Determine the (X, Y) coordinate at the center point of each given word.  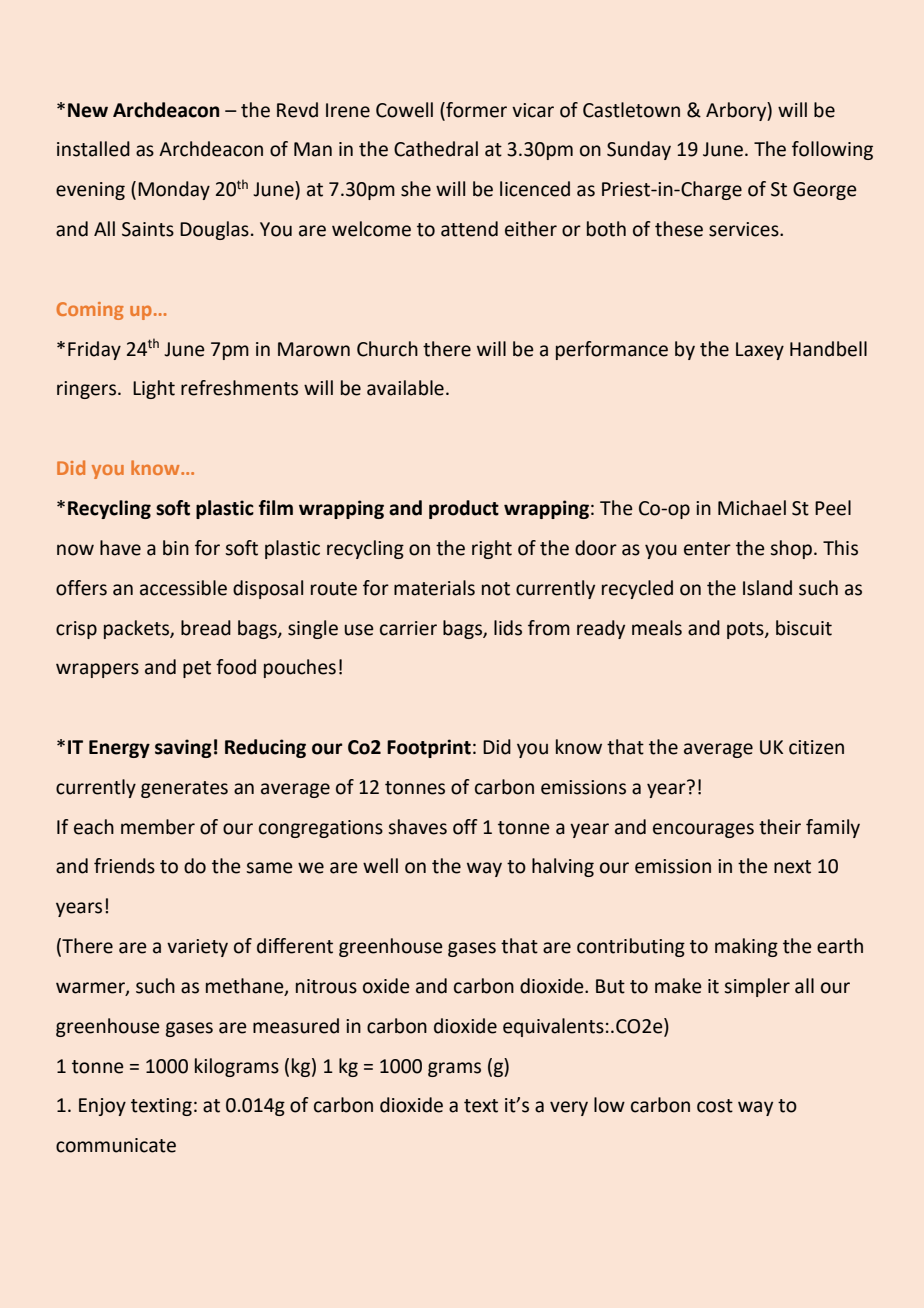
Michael (752, 508)
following (832, 150)
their (780, 827)
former (475, 110)
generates (184, 789)
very (569, 1108)
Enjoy (102, 1107)
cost (715, 1106)
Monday (174, 190)
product (464, 509)
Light (154, 389)
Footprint (429, 748)
